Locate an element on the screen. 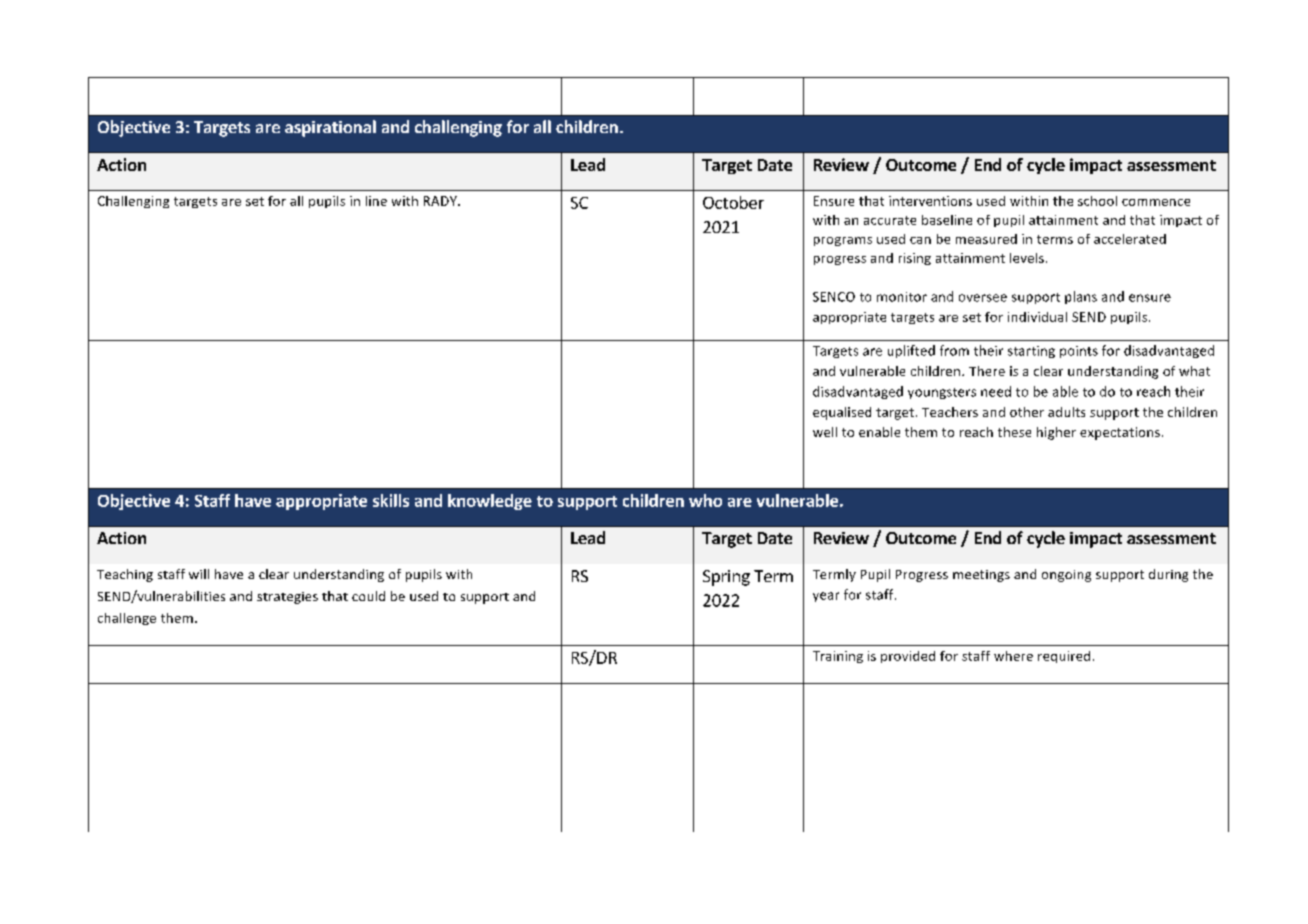  need is located at coordinates (996, 391).
